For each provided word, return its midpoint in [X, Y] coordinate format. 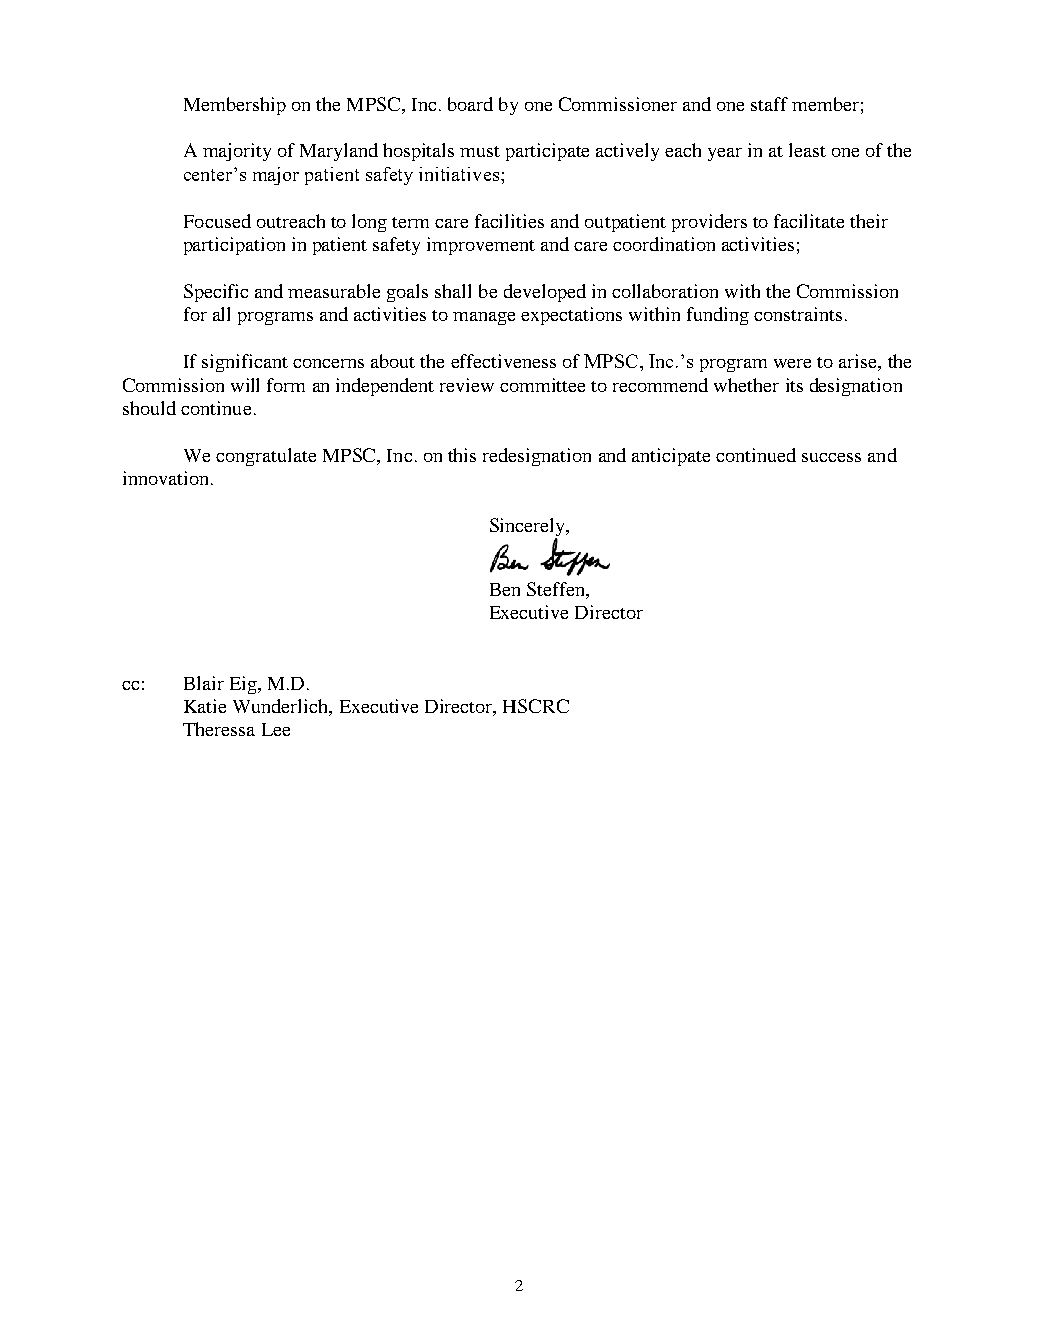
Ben [505, 589]
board [470, 104]
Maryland [339, 152]
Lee [276, 729]
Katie [205, 706]
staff [769, 104]
